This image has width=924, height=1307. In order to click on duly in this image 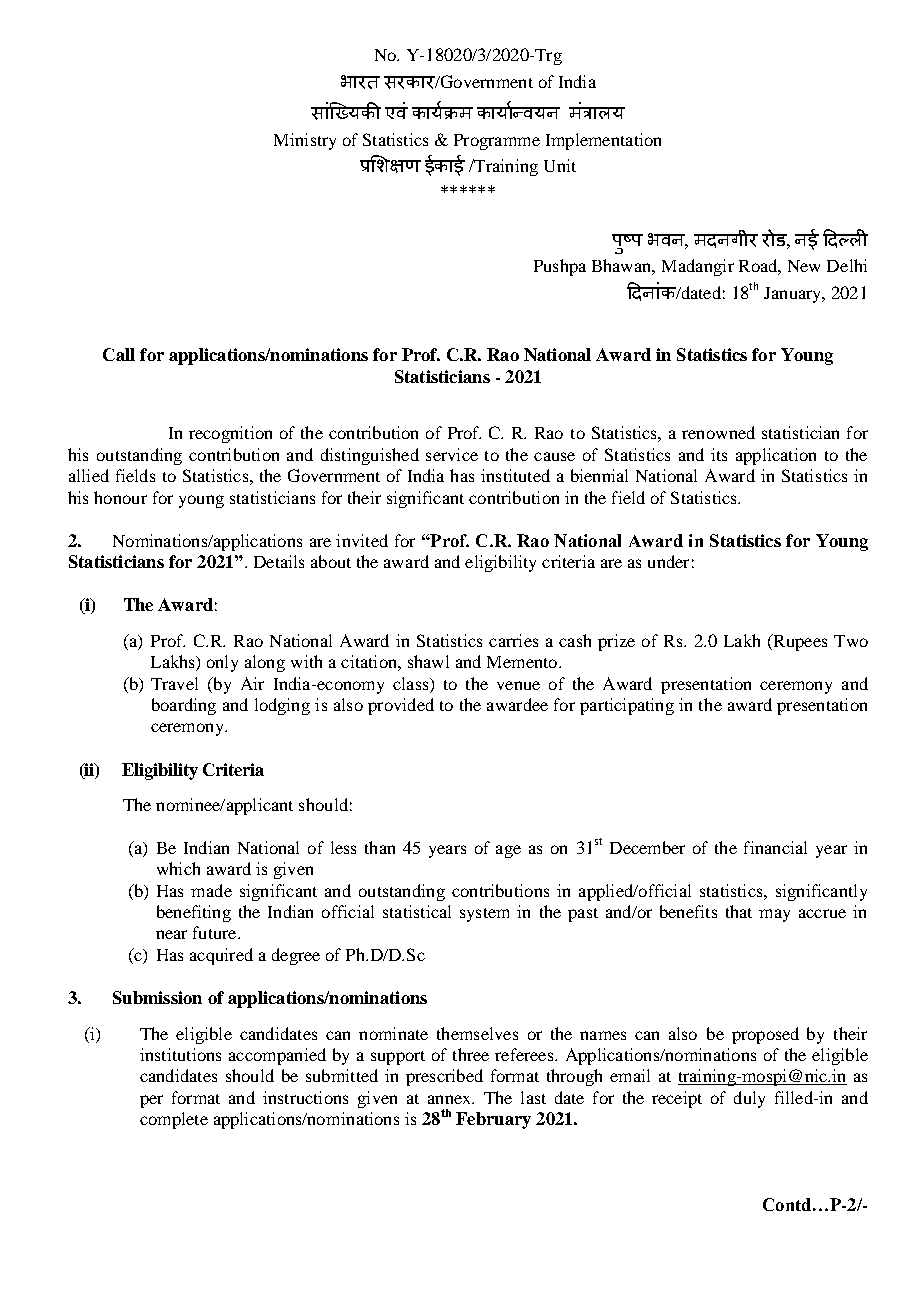, I will do `click(749, 1099)`.
